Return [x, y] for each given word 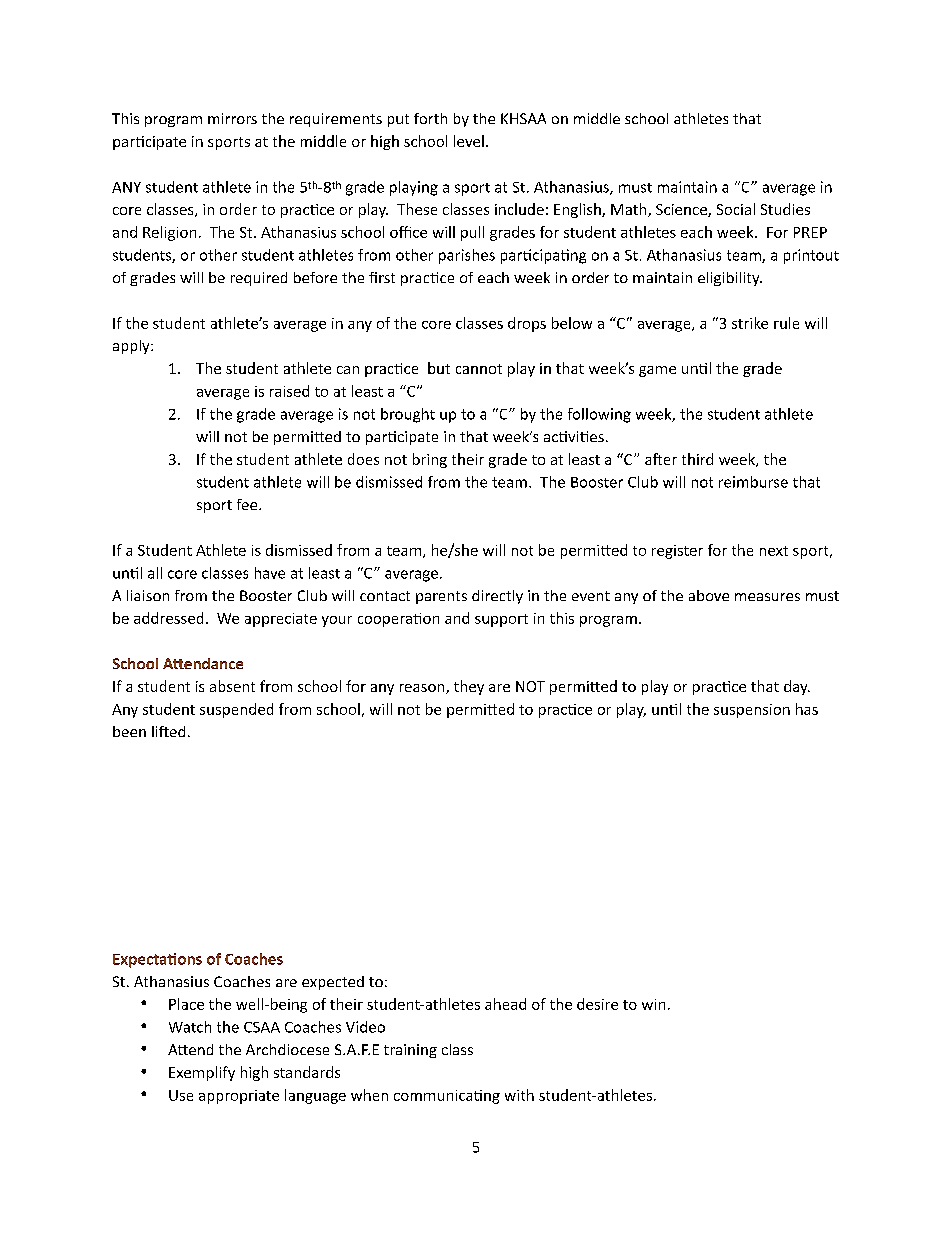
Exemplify [202, 1073]
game [657, 371]
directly [497, 597]
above [709, 595]
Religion [169, 233]
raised [289, 391]
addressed [168, 618]
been [129, 731]
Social [736, 209]
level [469, 141]
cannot [479, 369]
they [469, 687]
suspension [752, 711]
